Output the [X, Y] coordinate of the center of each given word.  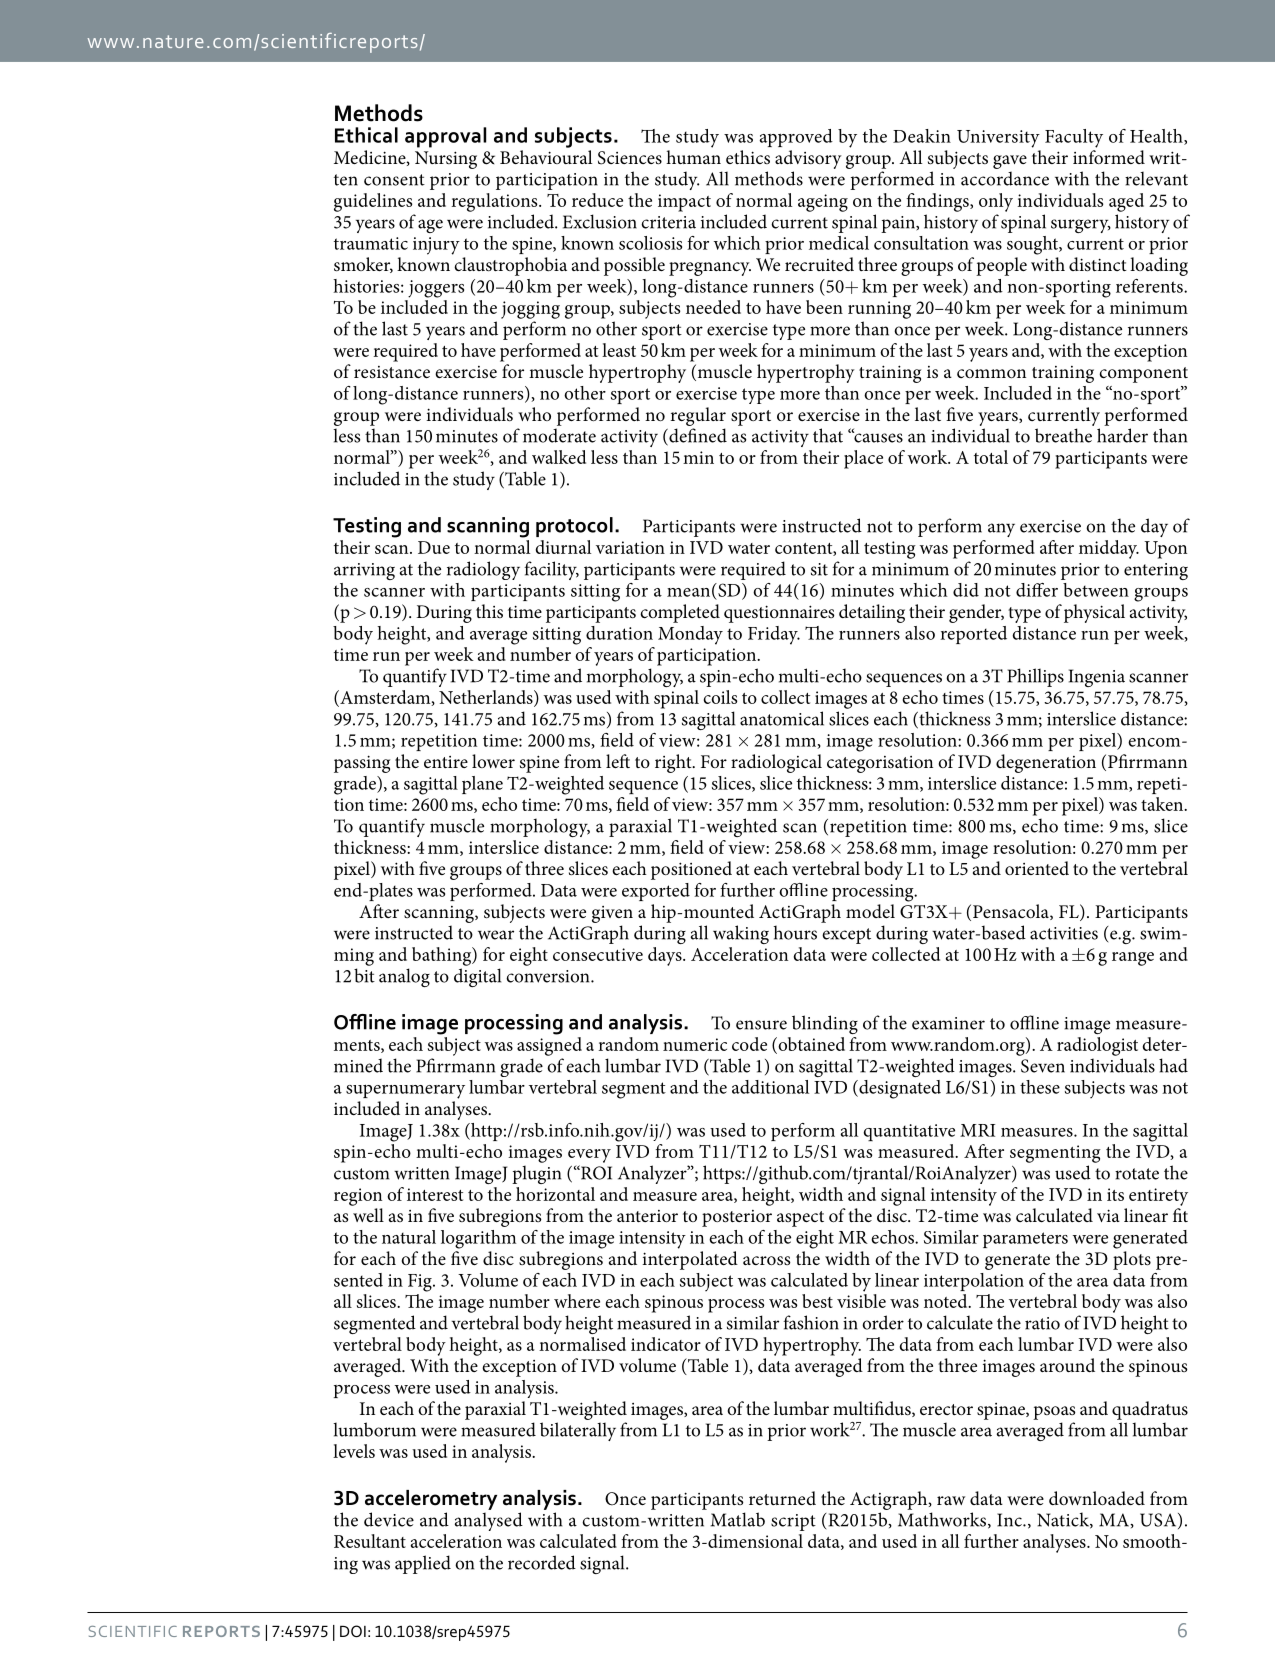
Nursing [446, 160]
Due [434, 547]
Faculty [1074, 138]
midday [1109, 549]
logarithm [478, 1239]
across [767, 1260]
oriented [1037, 868]
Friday [774, 635]
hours [795, 932]
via [1108, 1215]
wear [496, 935]
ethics [748, 157]
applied [423, 1564]
